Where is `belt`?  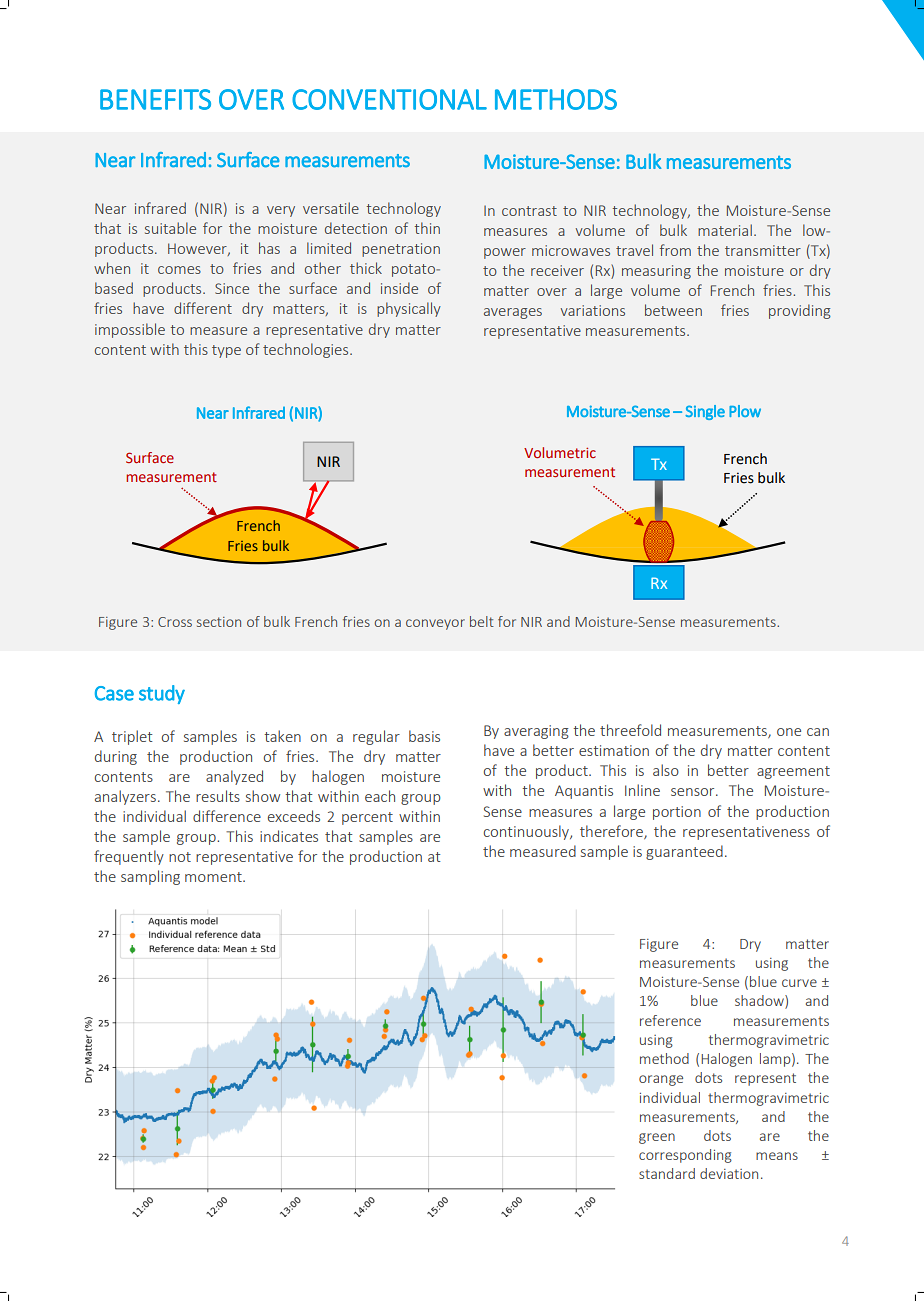 belt is located at coordinates (482, 621).
